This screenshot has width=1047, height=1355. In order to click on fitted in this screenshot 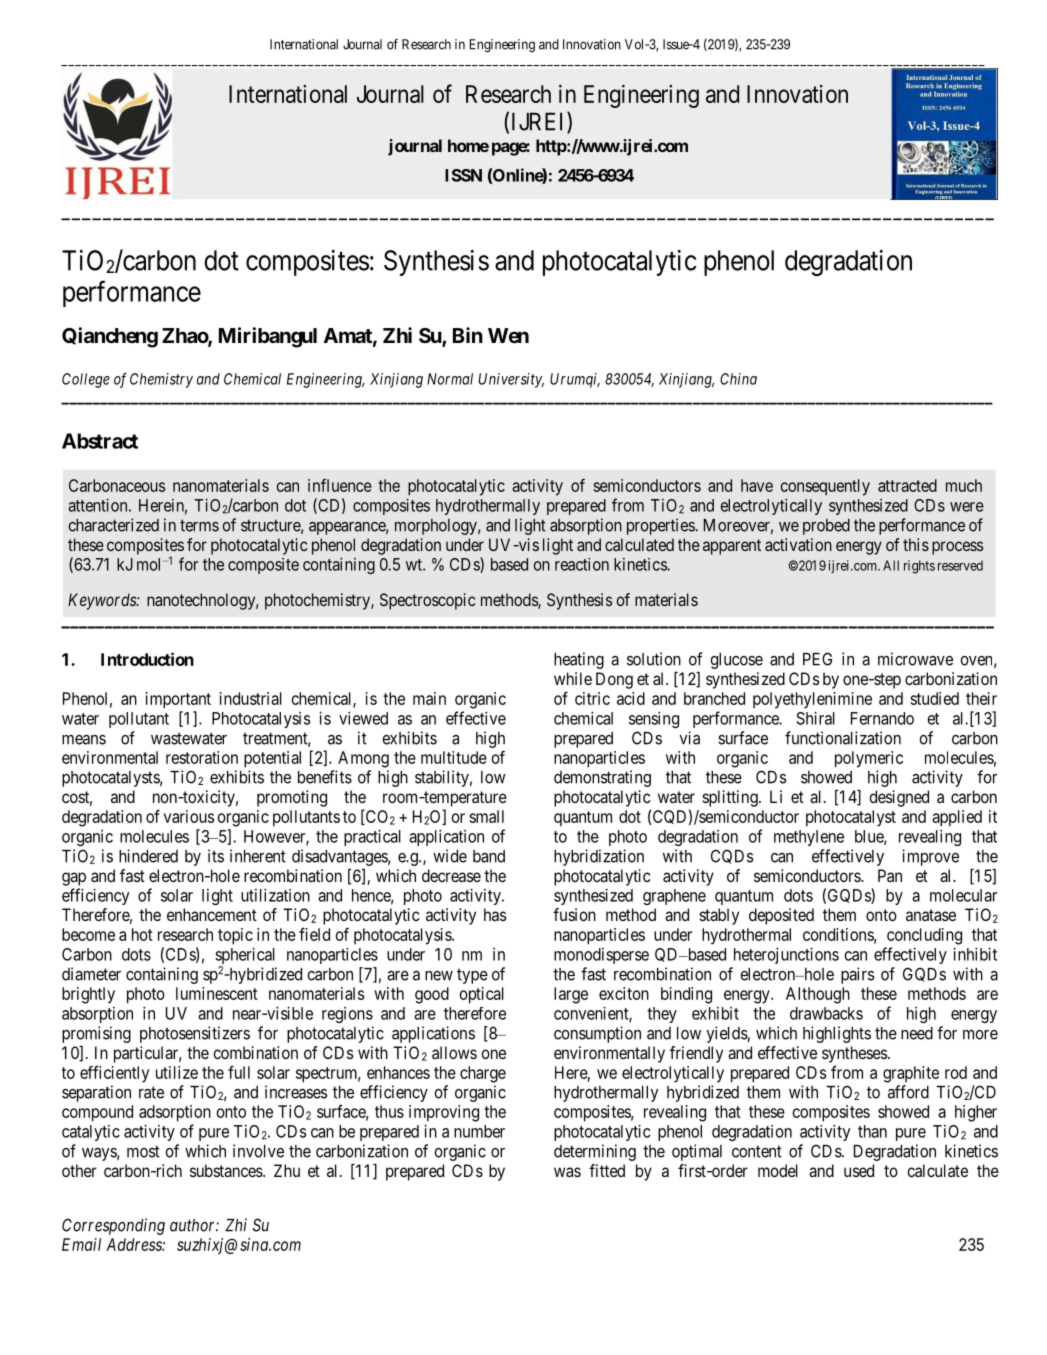, I will do `click(607, 1170)`.
